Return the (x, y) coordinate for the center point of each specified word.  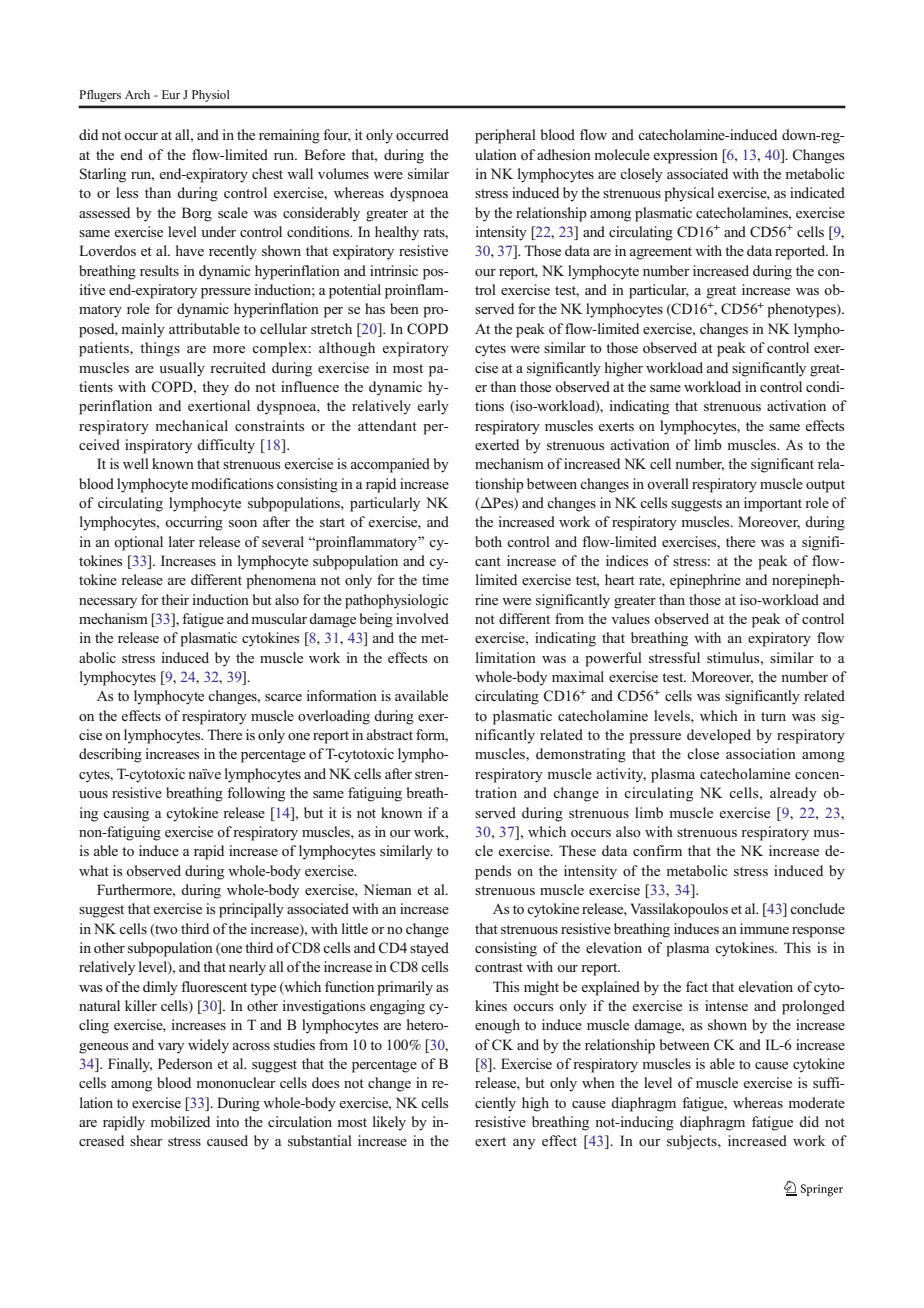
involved (422, 618)
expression (686, 156)
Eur (171, 94)
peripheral (505, 136)
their (175, 599)
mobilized (180, 1121)
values (630, 618)
